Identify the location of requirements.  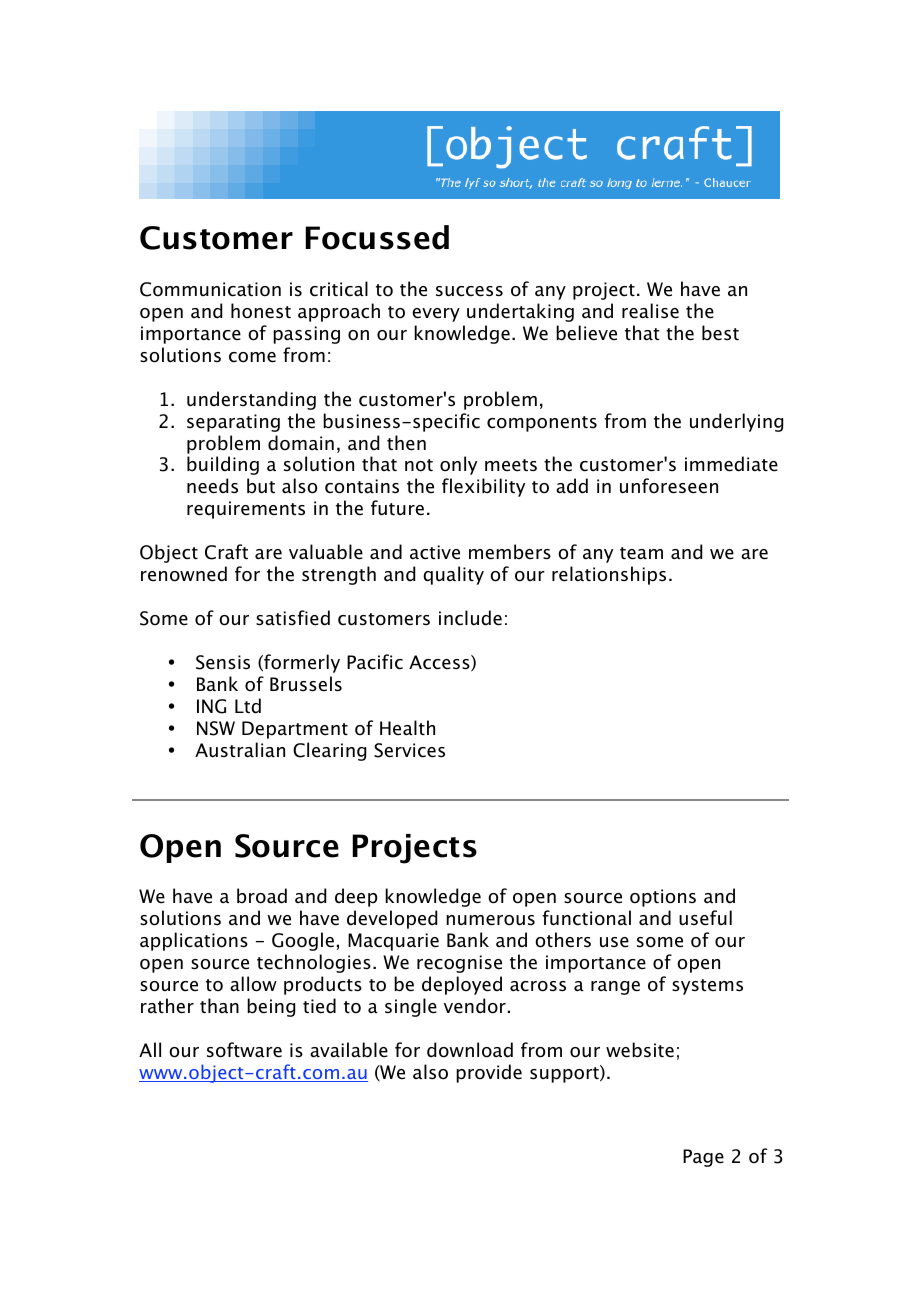
(246, 510).
